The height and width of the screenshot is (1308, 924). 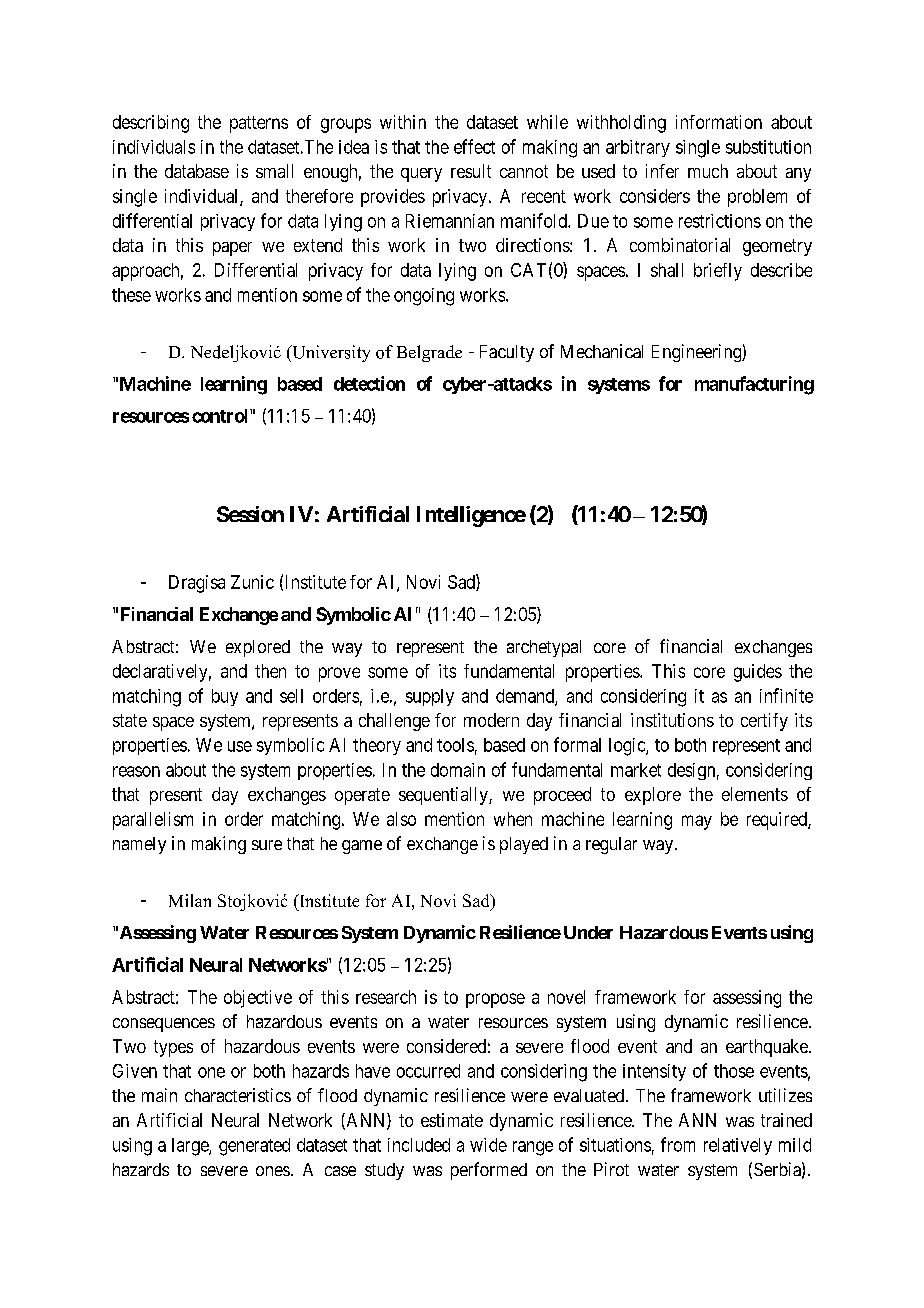 I want to click on much, so click(x=708, y=171).
